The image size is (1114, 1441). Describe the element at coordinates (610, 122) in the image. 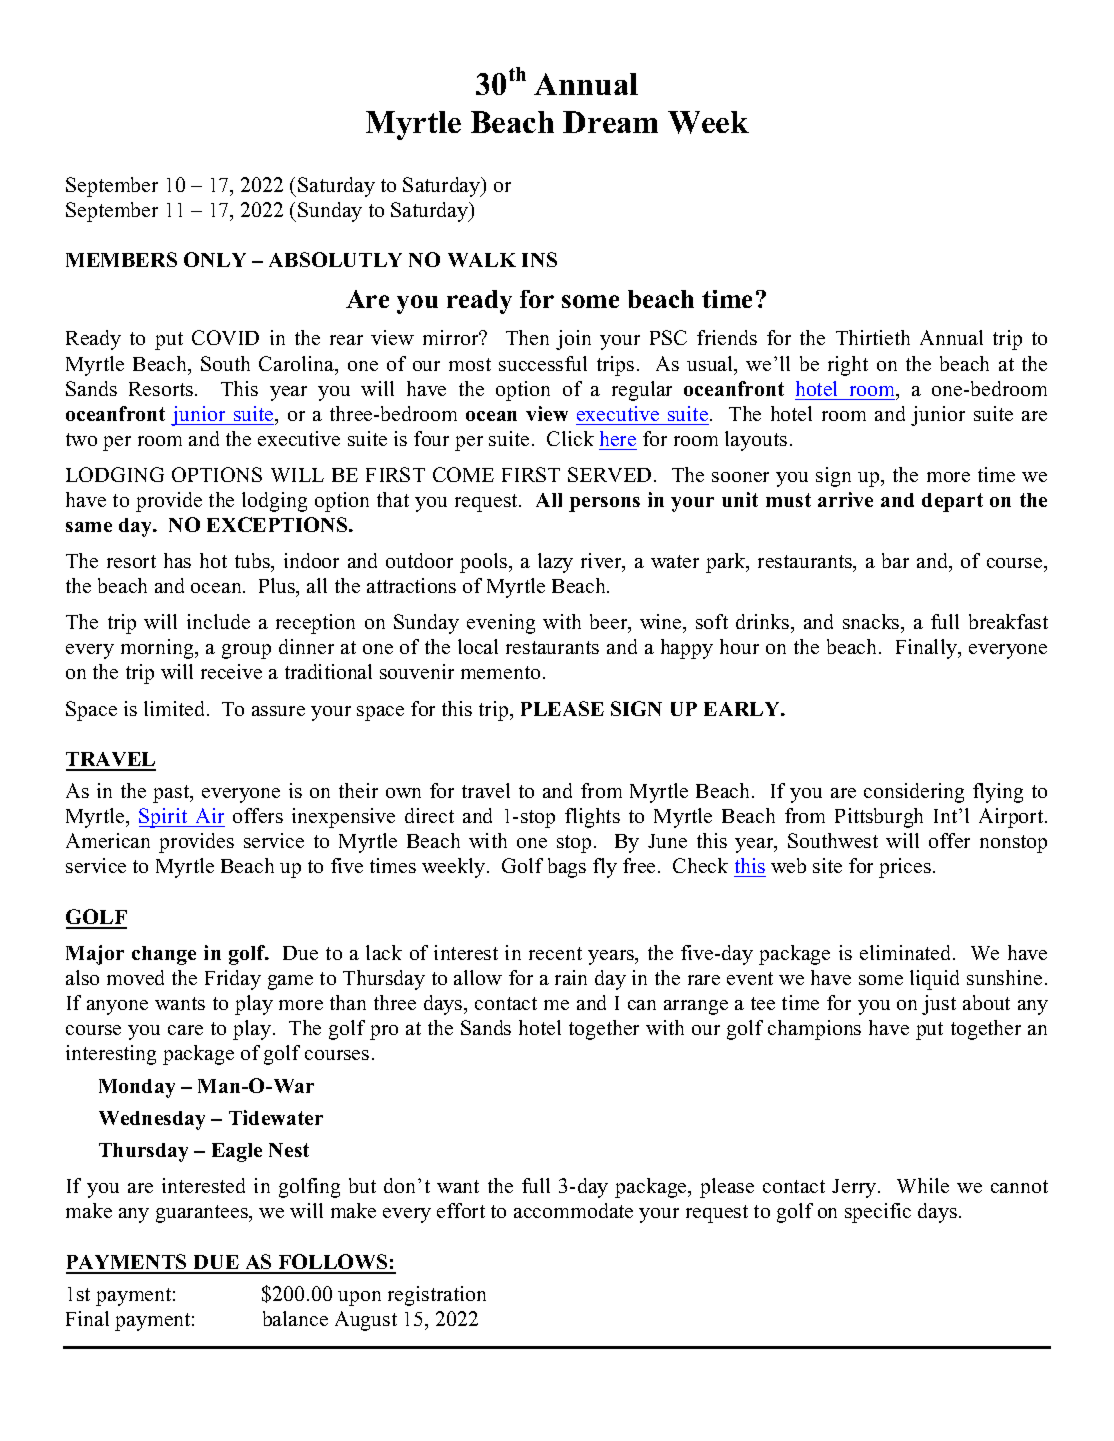

I see `Dream` at that location.
